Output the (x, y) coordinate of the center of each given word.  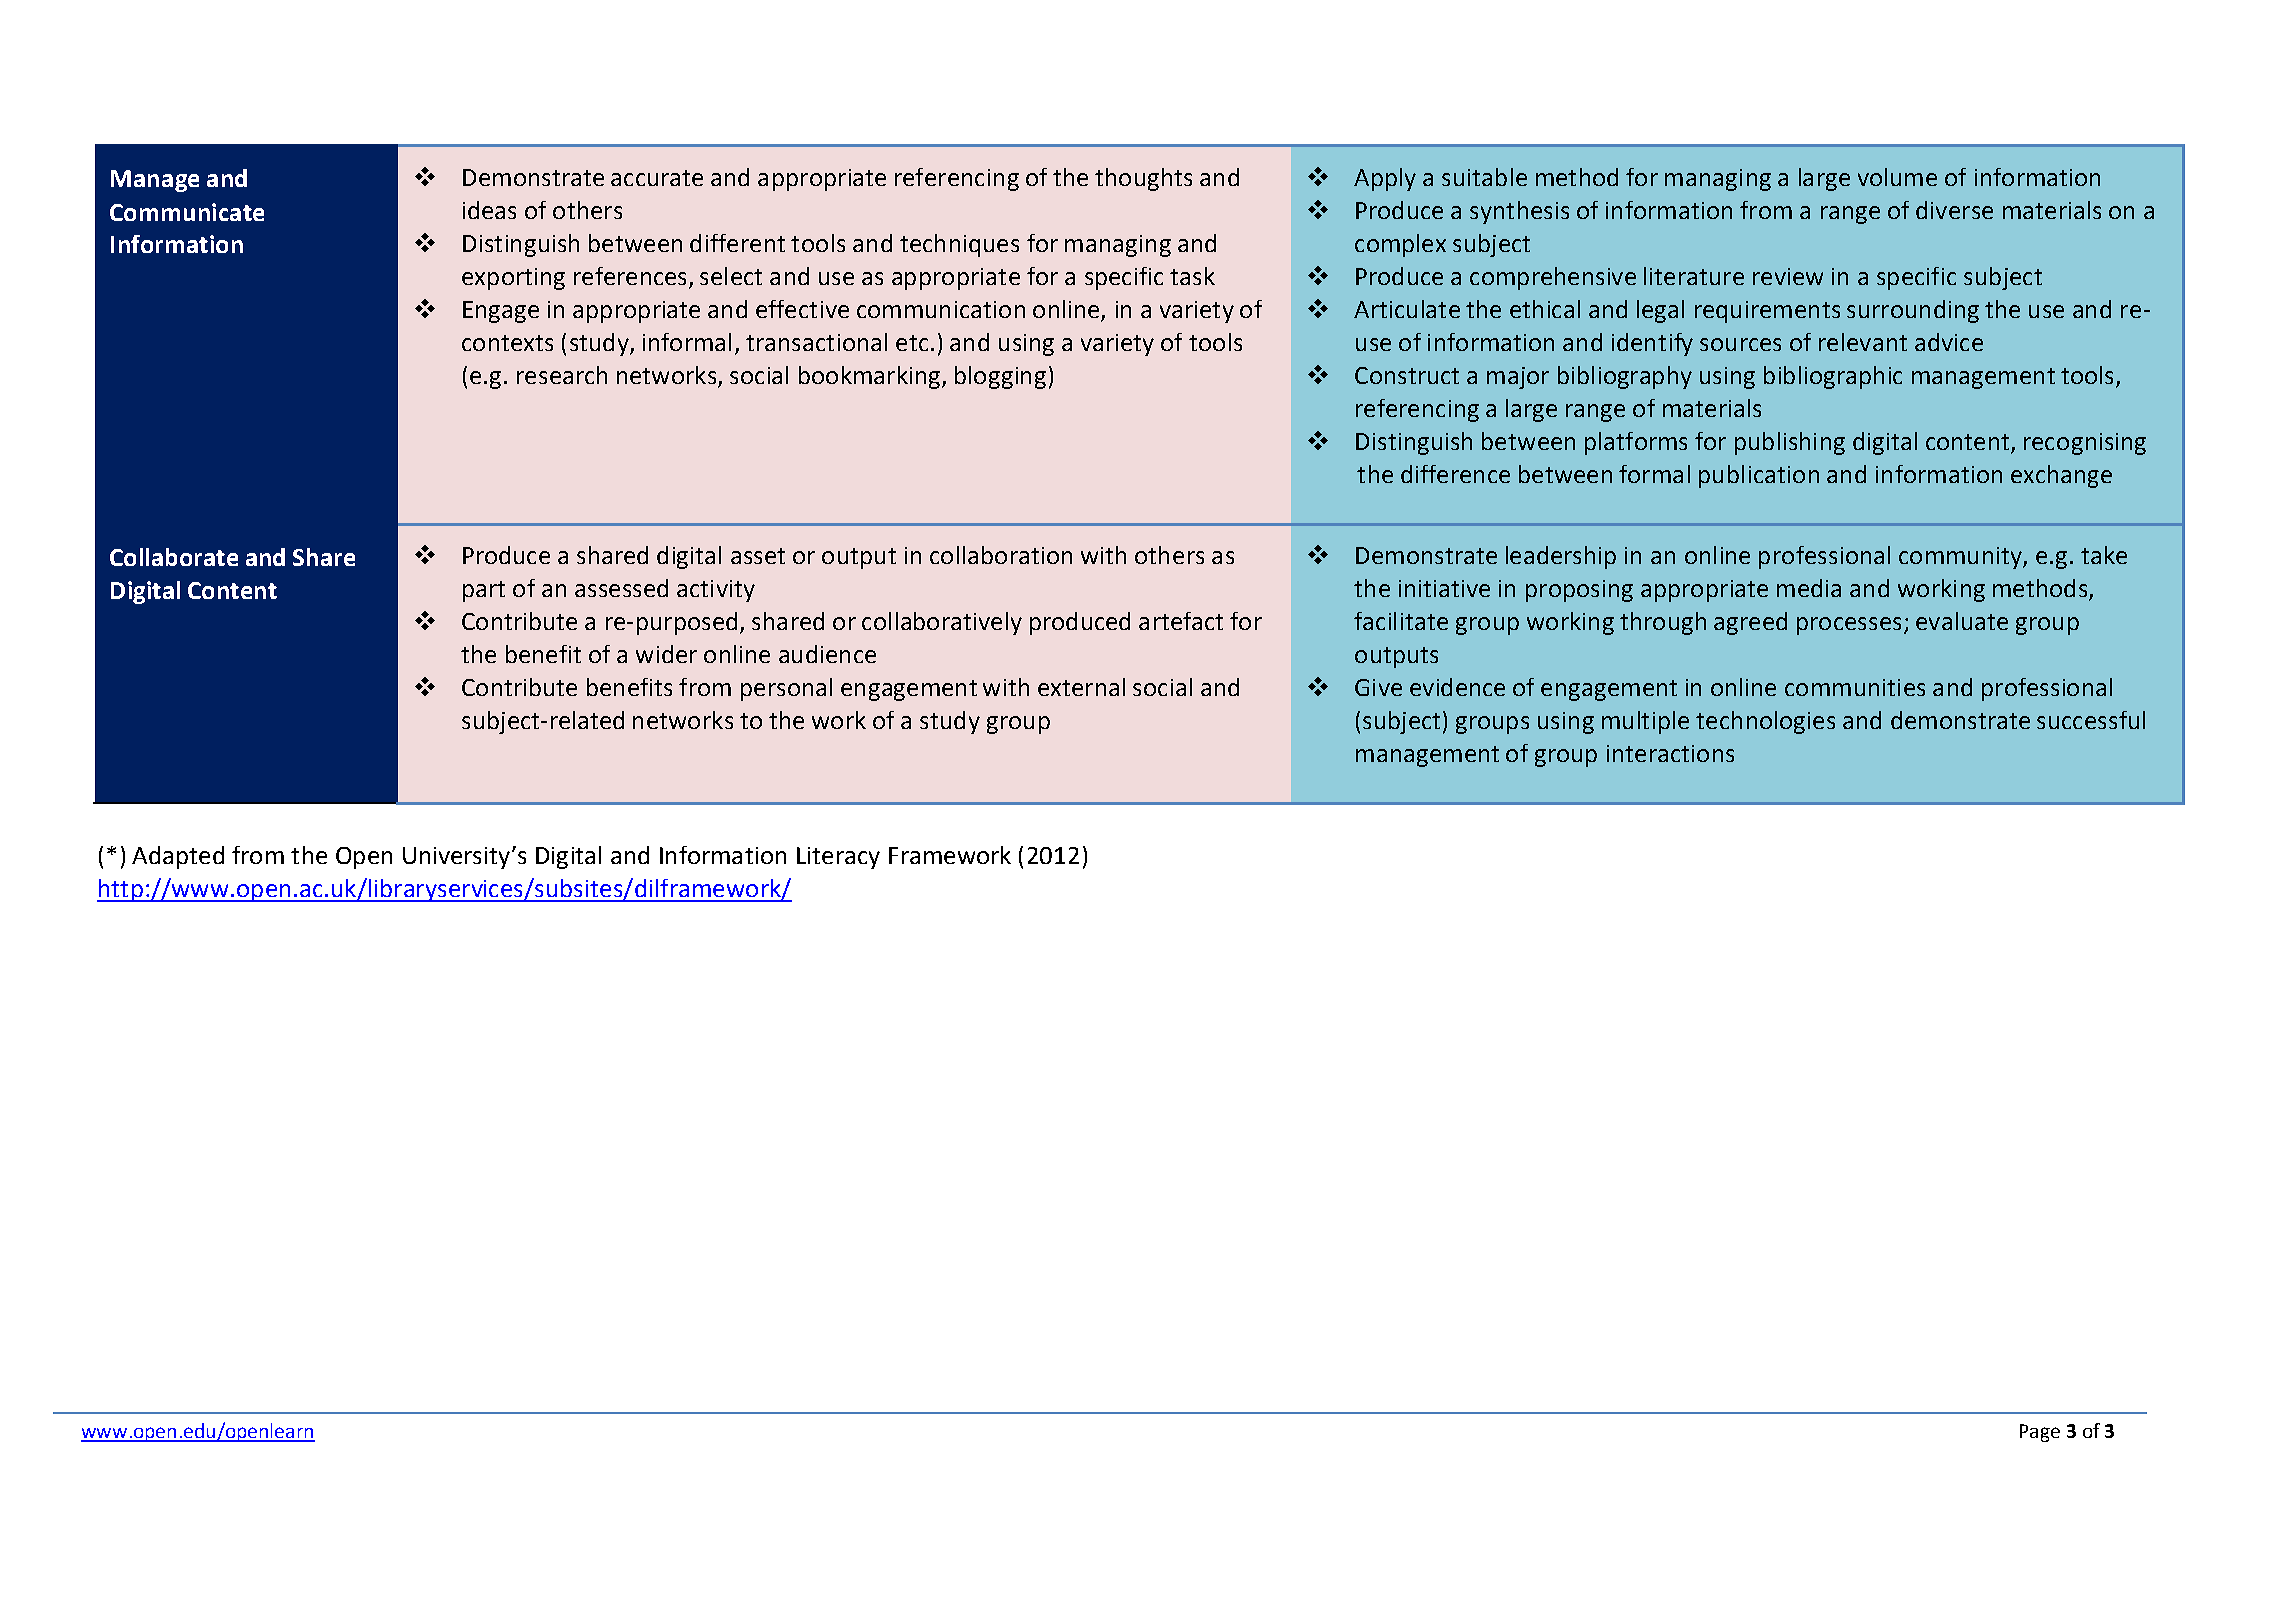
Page (2040, 1433)
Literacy (838, 858)
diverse (1954, 210)
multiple (1645, 722)
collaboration (1001, 555)
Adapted (178, 857)
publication (1759, 476)
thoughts (1143, 179)
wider (666, 654)
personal (786, 689)
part (484, 591)
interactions (1670, 753)
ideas (489, 210)
